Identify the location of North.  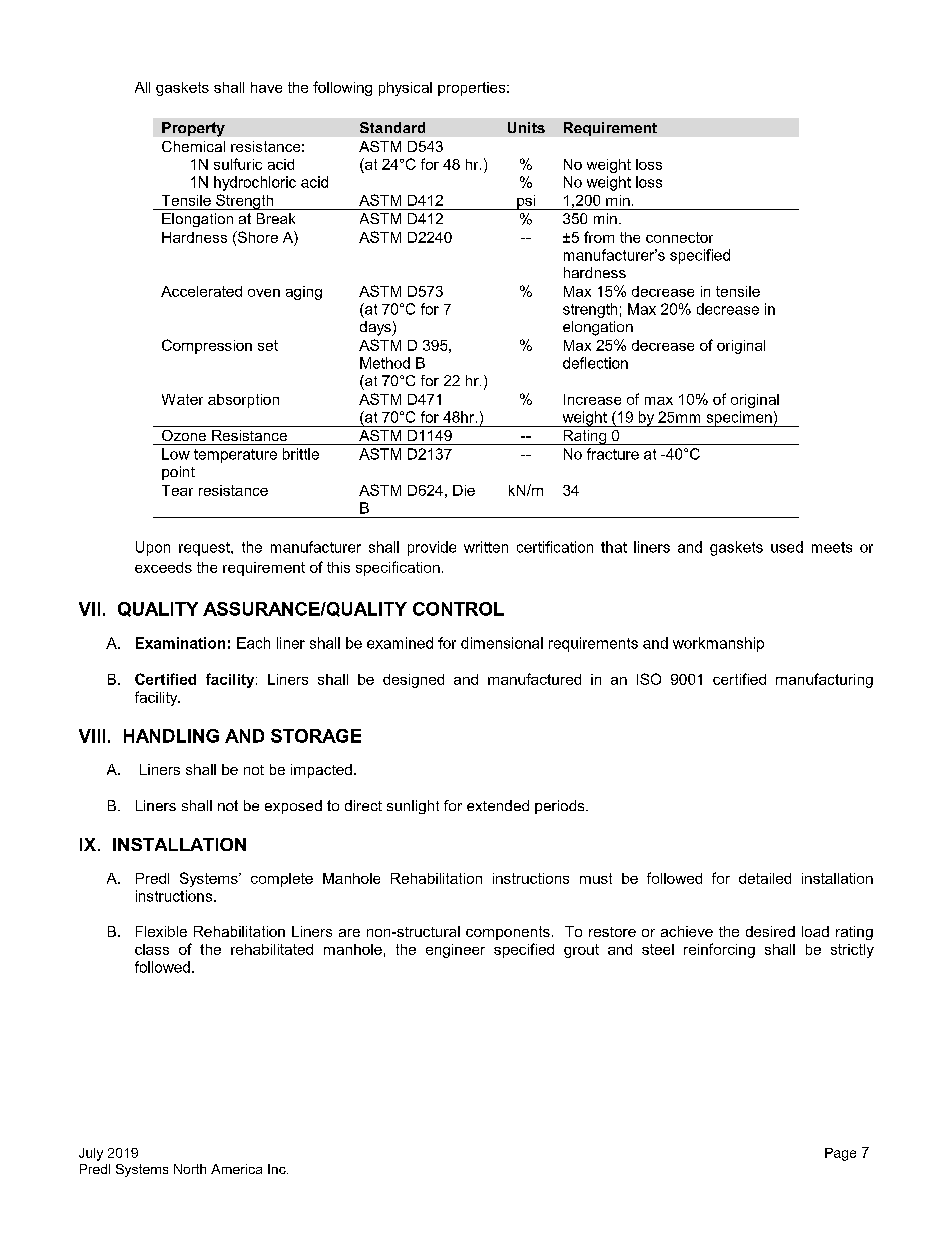
(190, 1169).
